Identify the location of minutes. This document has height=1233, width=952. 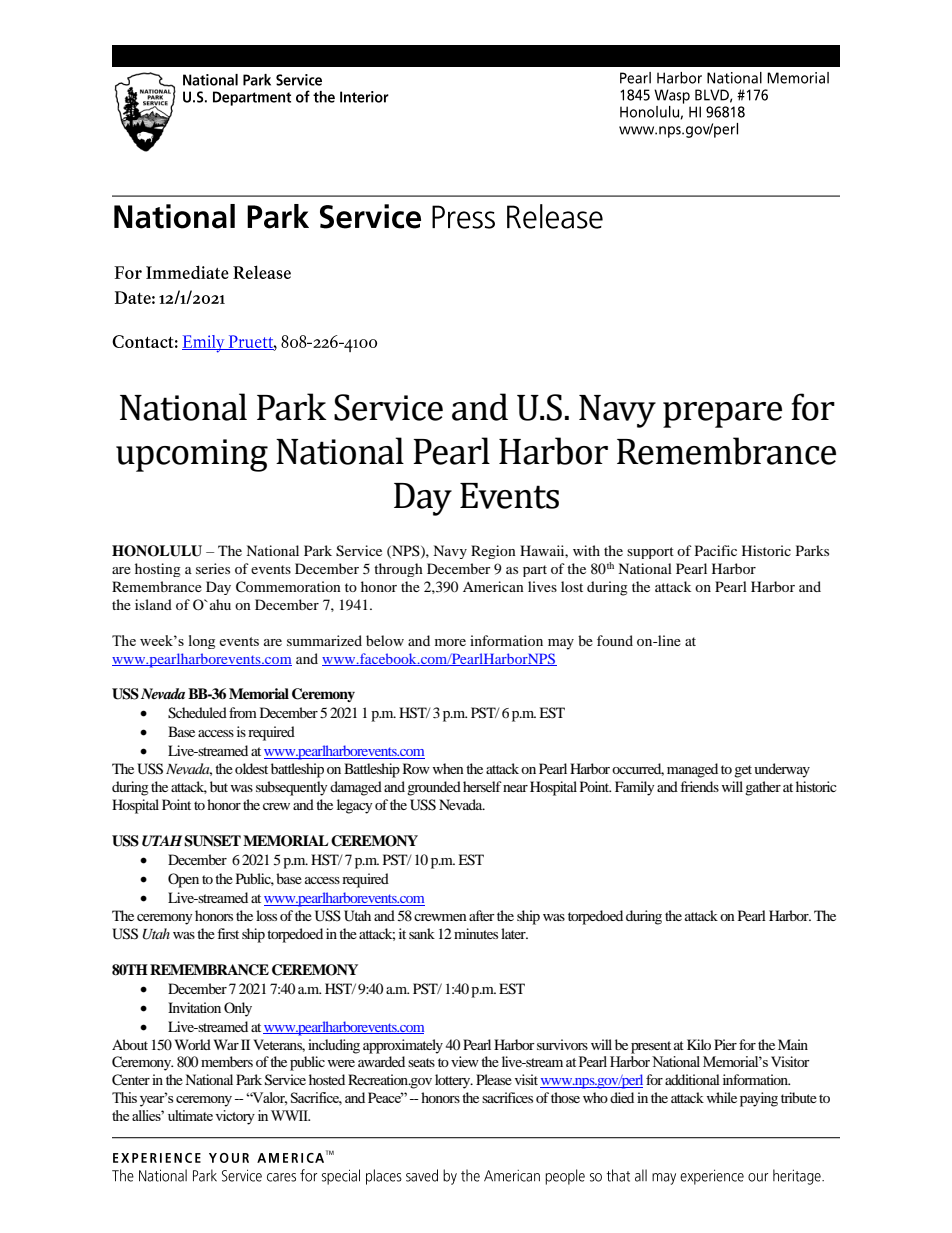
(476, 933).
